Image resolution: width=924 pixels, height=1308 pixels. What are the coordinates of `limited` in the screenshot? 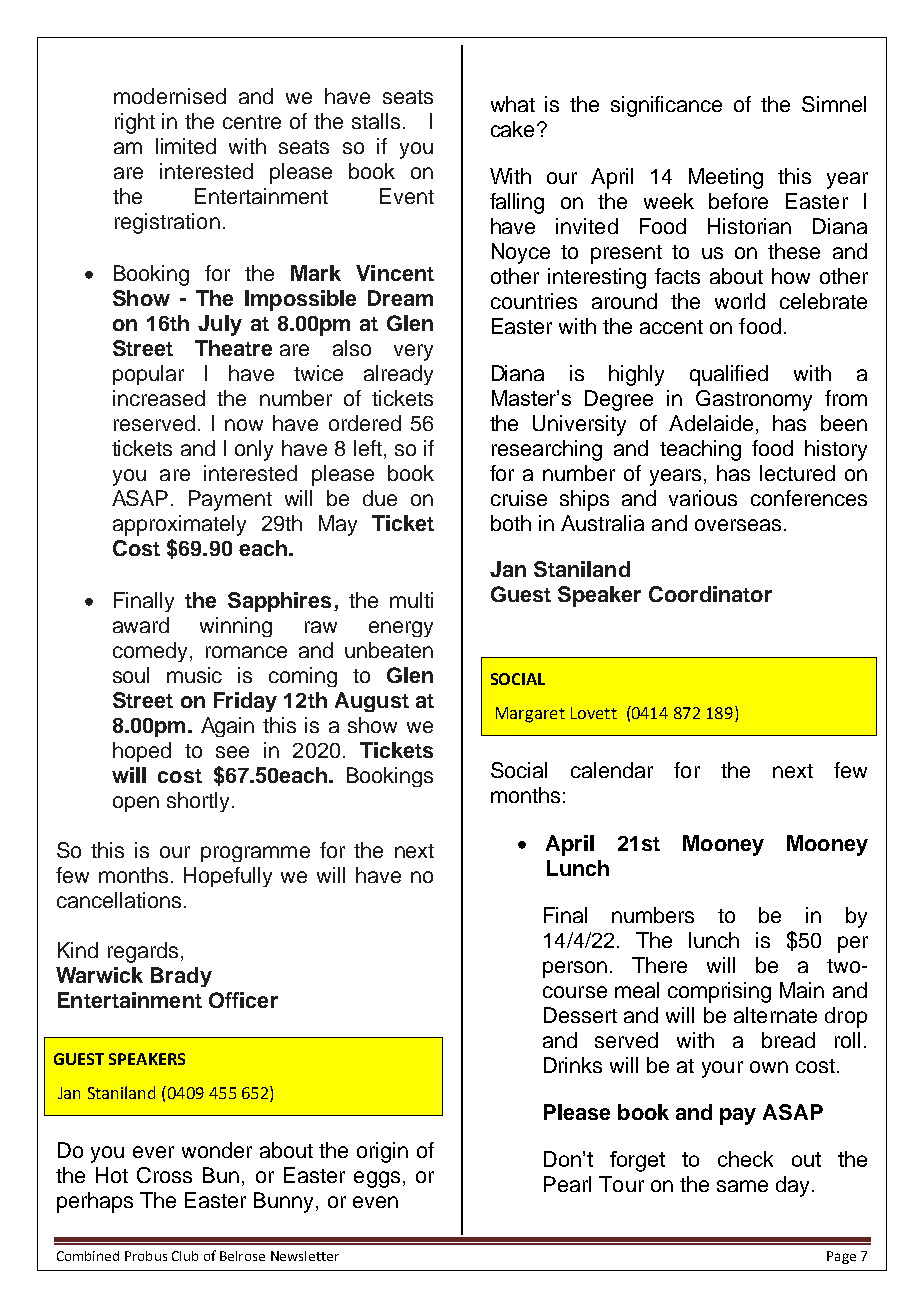 It's located at (186, 146).
